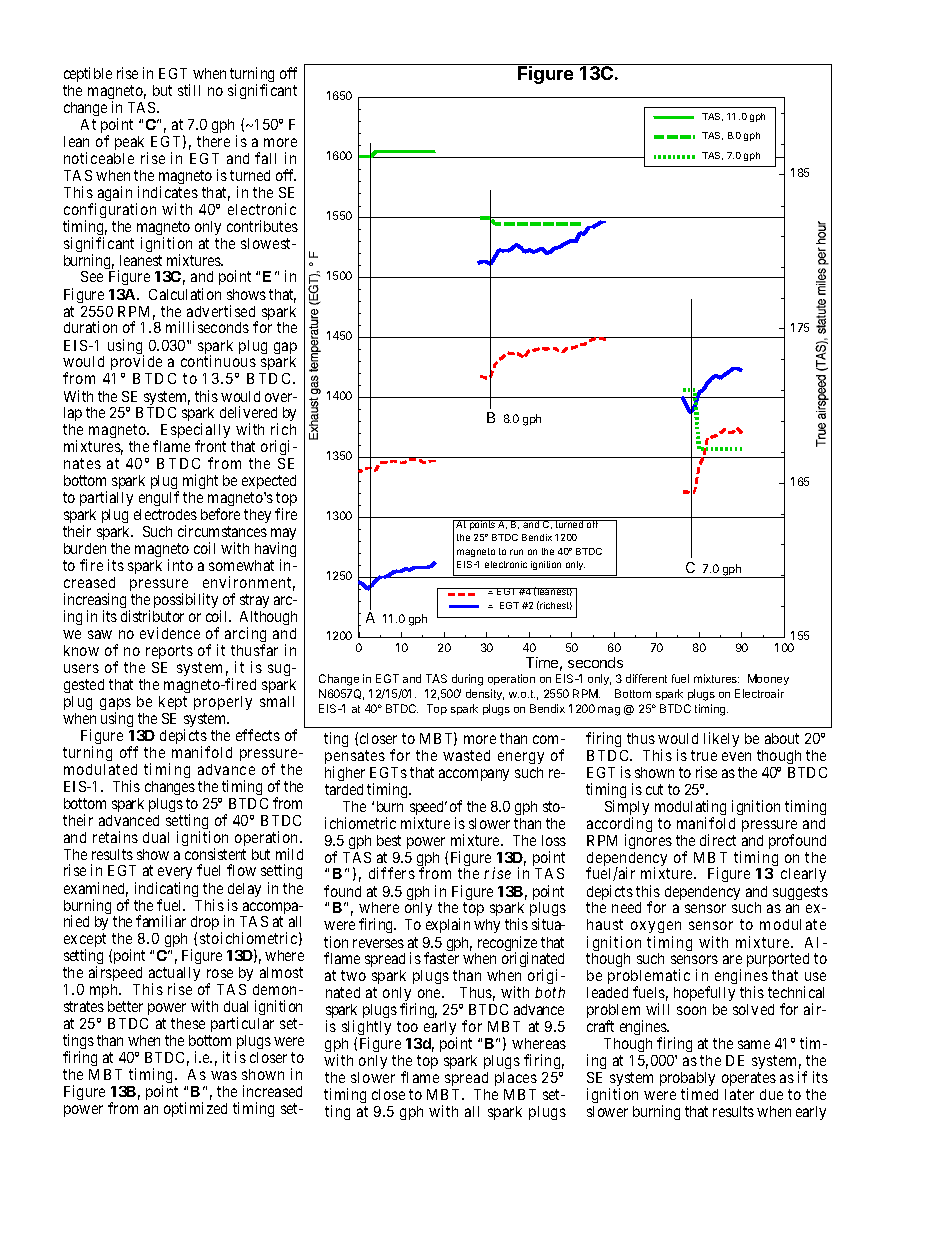  Describe the element at coordinates (173, 703) in the screenshot. I see `kept` at that location.
